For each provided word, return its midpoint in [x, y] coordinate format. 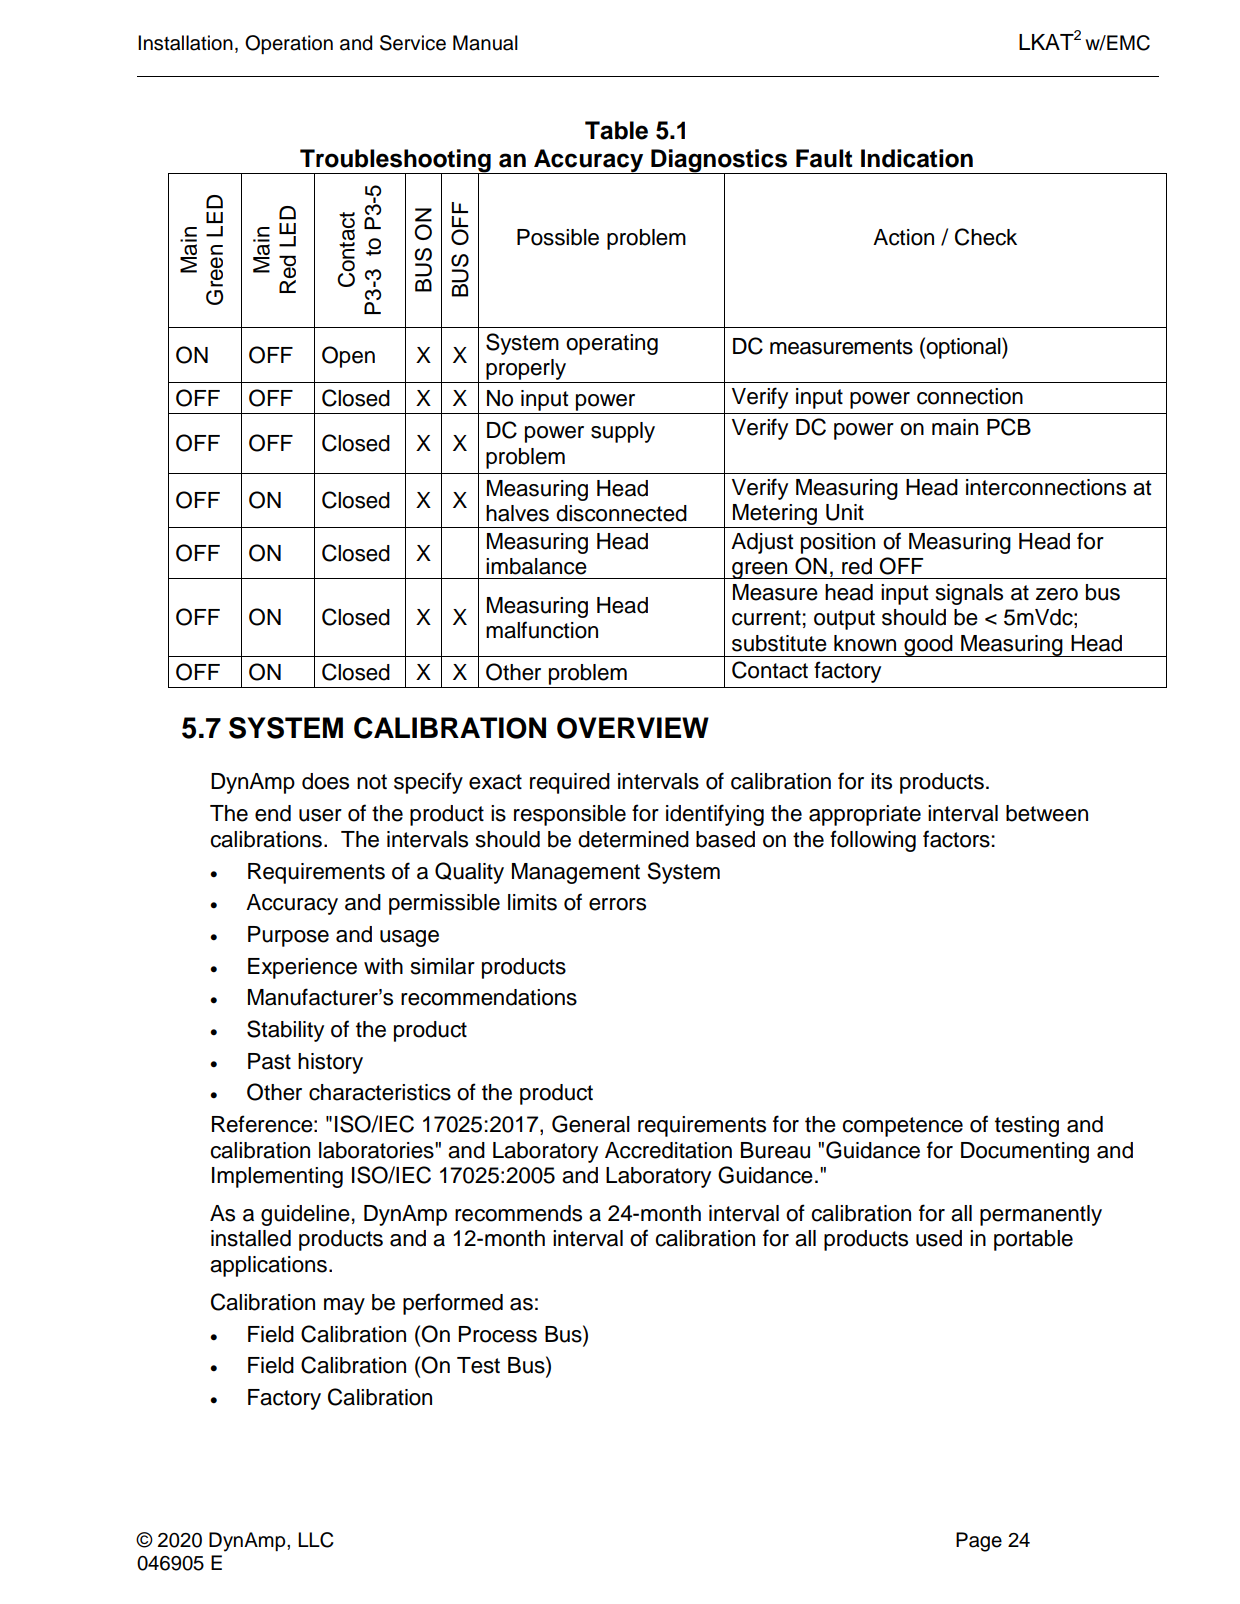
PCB [1009, 427]
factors [956, 839]
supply [623, 432]
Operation [289, 44]
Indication [917, 158]
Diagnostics [719, 162]
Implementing [277, 1177]
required [570, 783]
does [325, 781]
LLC [316, 1540]
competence [902, 1127]
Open [348, 357]
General [591, 1124]
